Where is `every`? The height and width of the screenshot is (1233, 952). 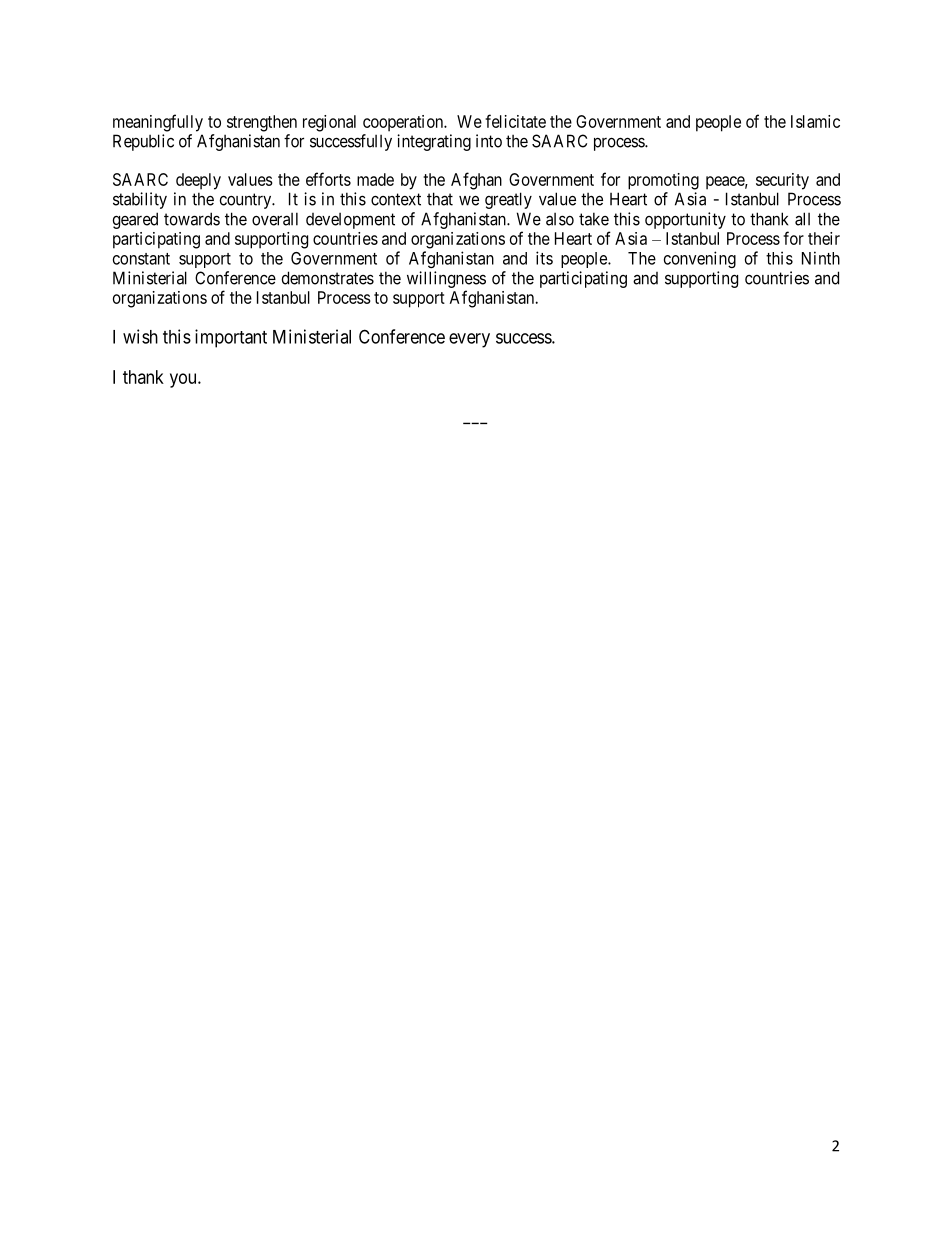 every is located at coordinates (469, 340).
